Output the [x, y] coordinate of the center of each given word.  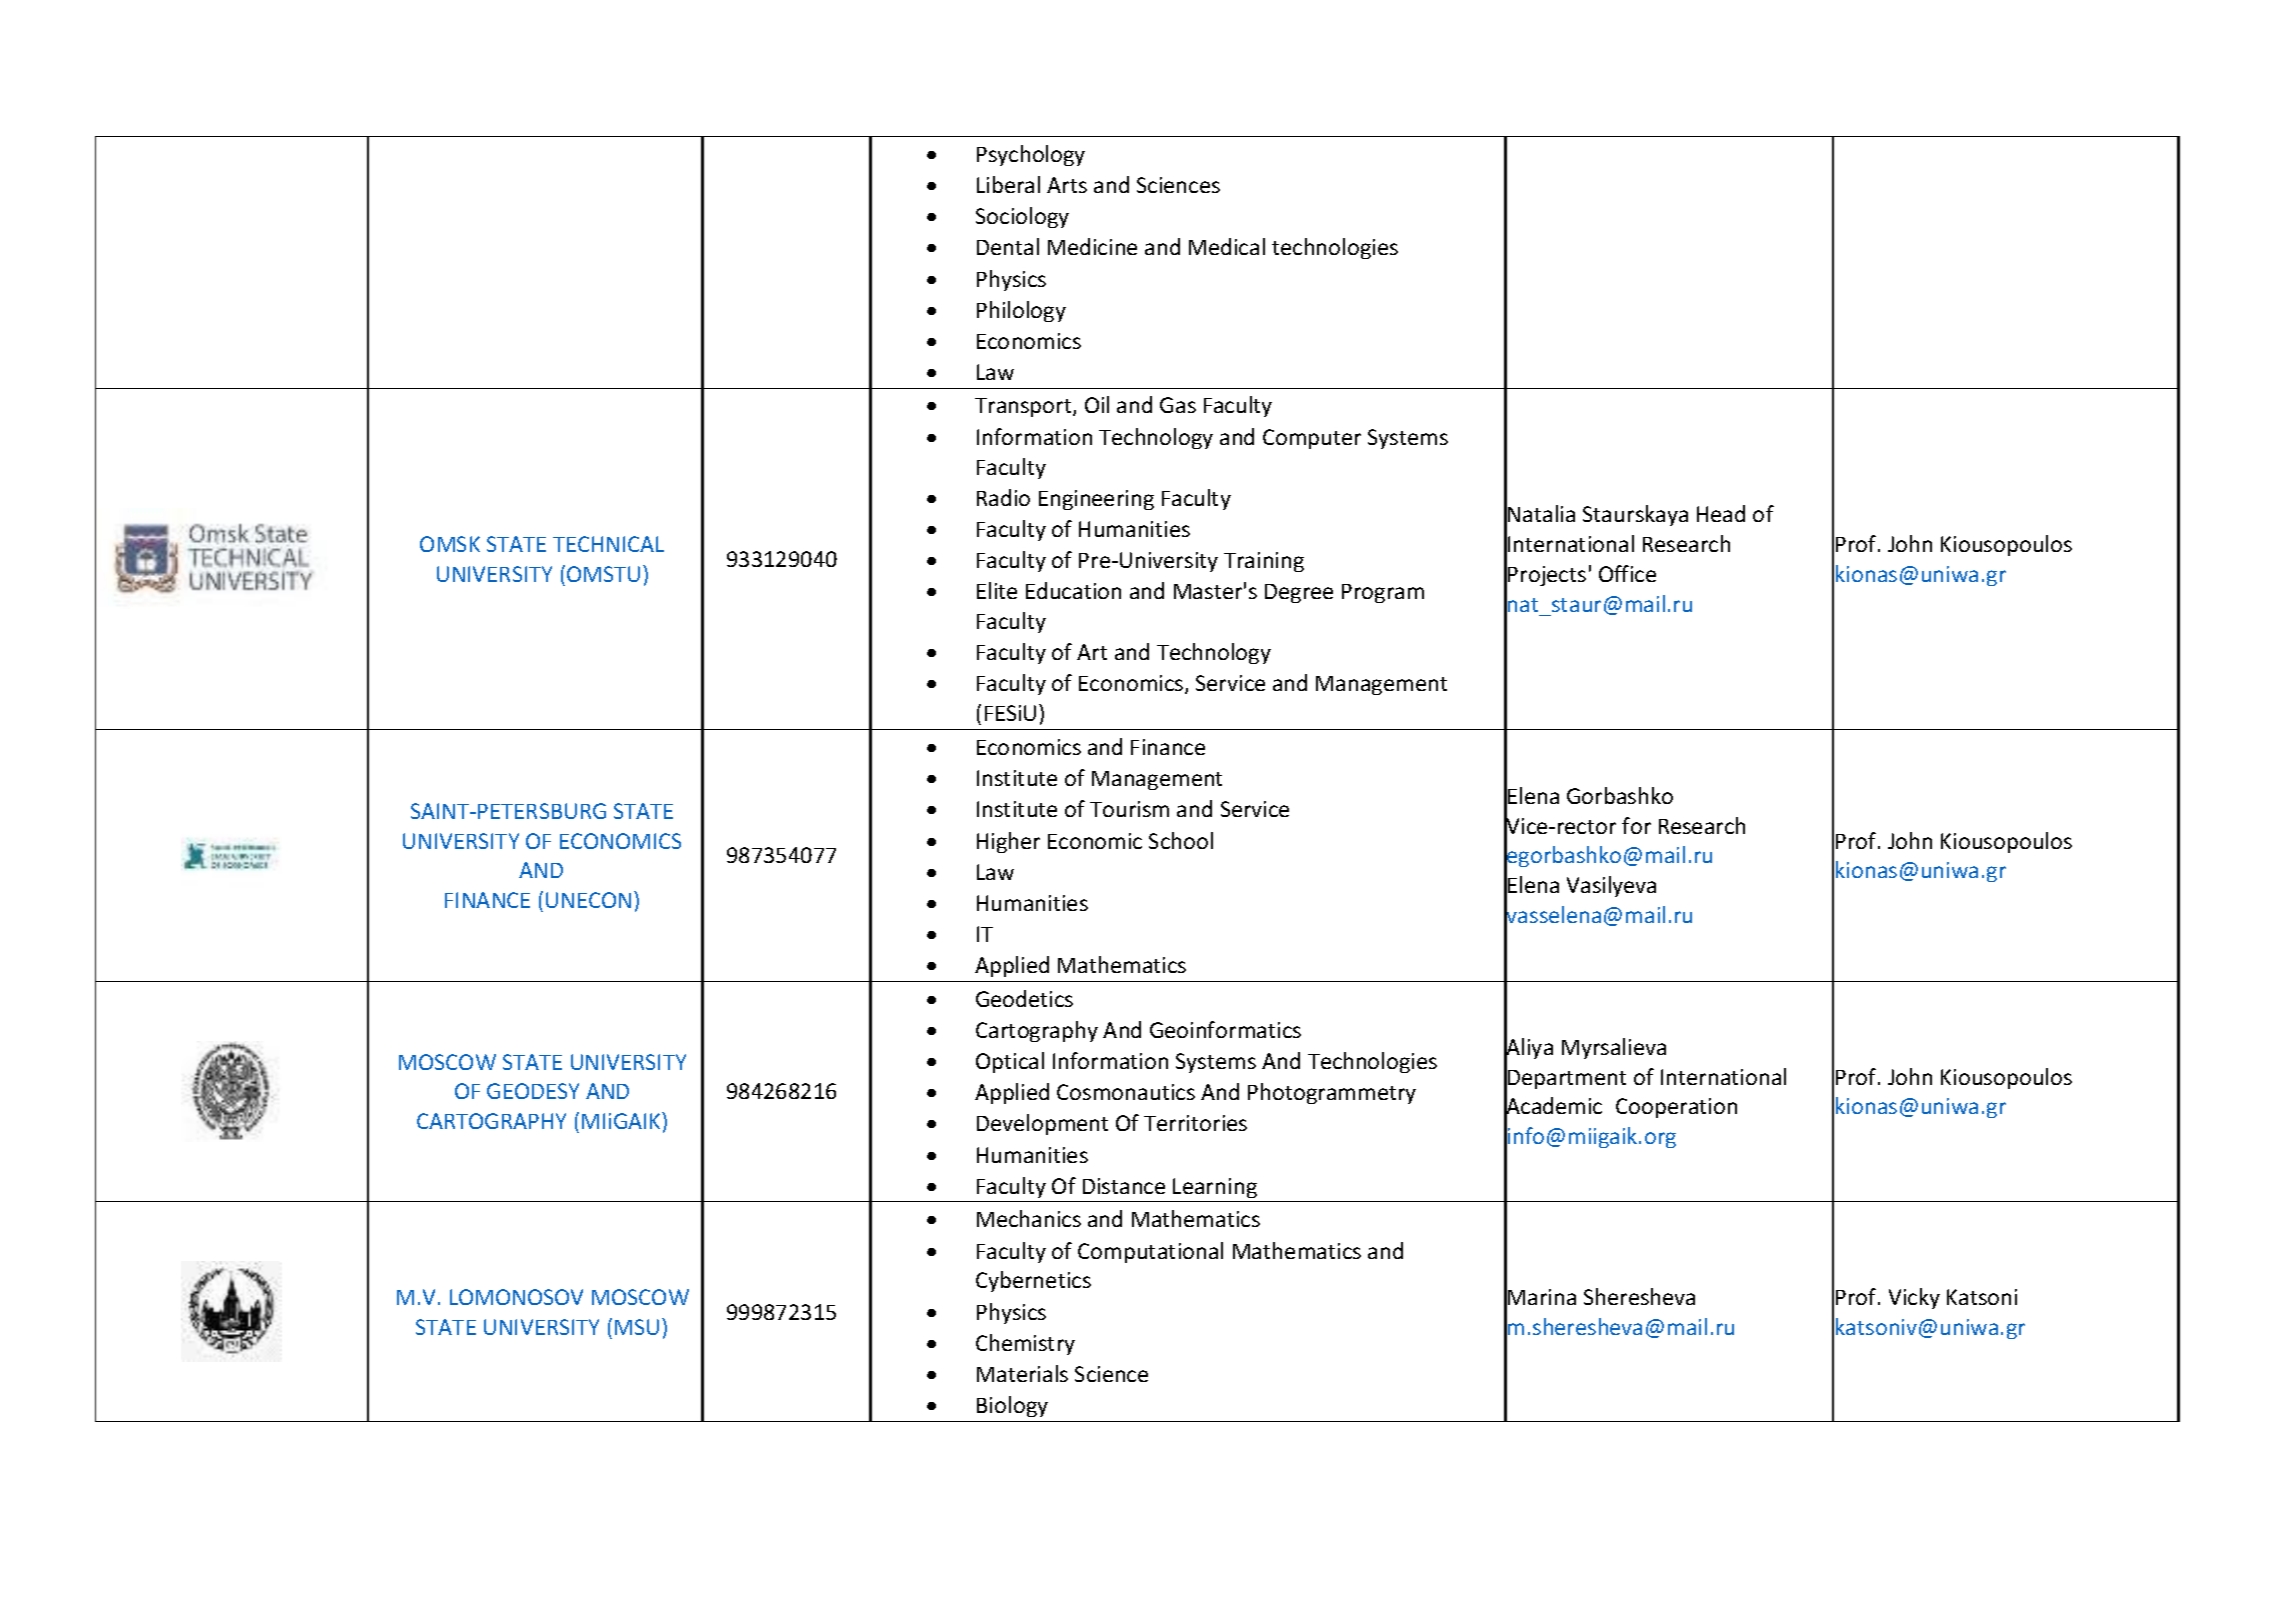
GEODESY [533, 1091]
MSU [637, 1327]
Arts [1067, 185]
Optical [1010, 1062]
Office [1627, 573]
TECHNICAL [608, 544]
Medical [1227, 246]
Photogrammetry [1332, 1093]
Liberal [1008, 184]
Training [1264, 562]
